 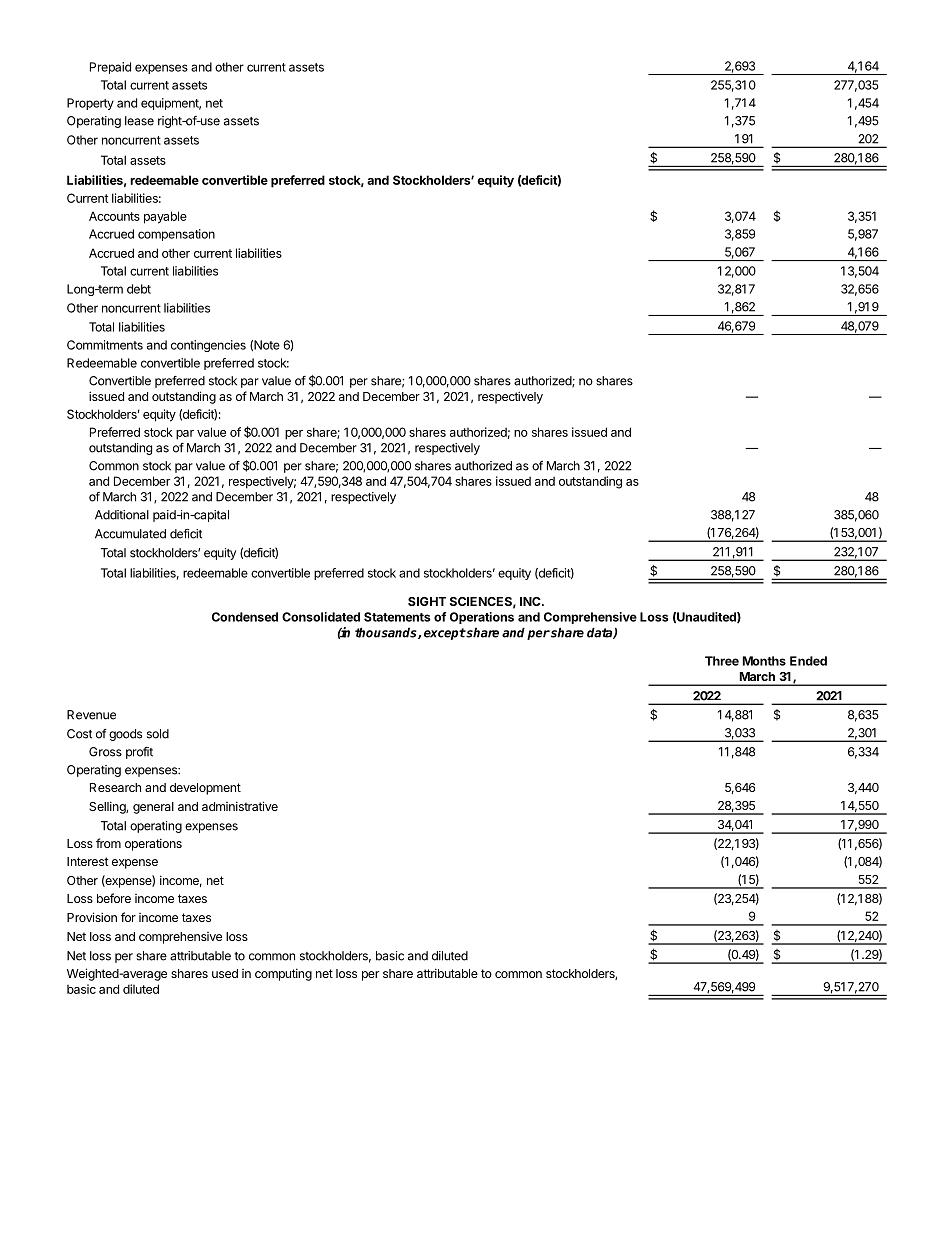 What do you see at coordinates (427, 601) in the screenshot?
I see `SIGHT` at bounding box center [427, 601].
